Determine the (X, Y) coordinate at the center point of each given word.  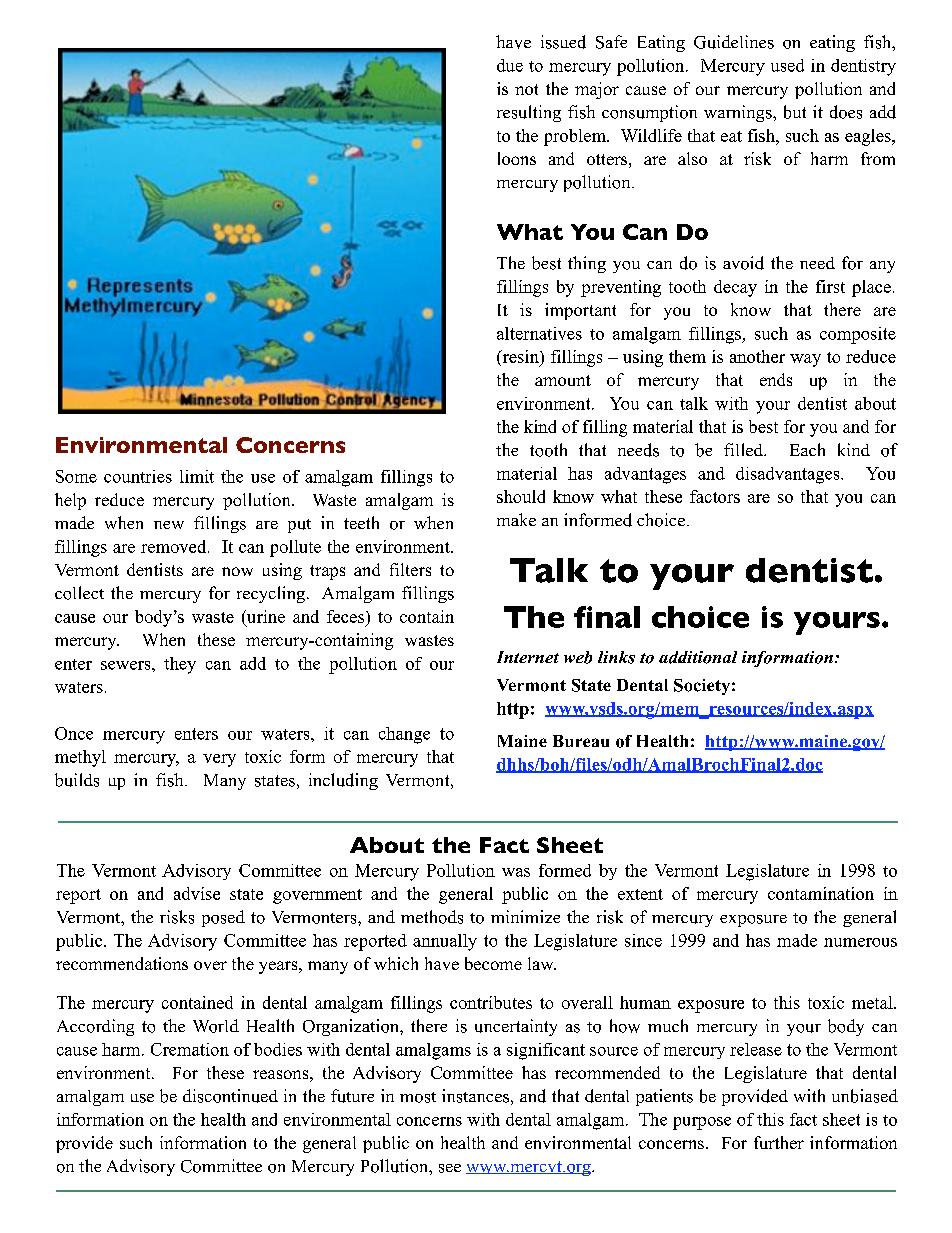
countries (138, 476)
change (404, 735)
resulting (529, 113)
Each (807, 449)
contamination (821, 893)
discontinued (230, 1096)
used (787, 65)
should (521, 496)
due (510, 65)
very (219, 760)
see (450, 1168)
